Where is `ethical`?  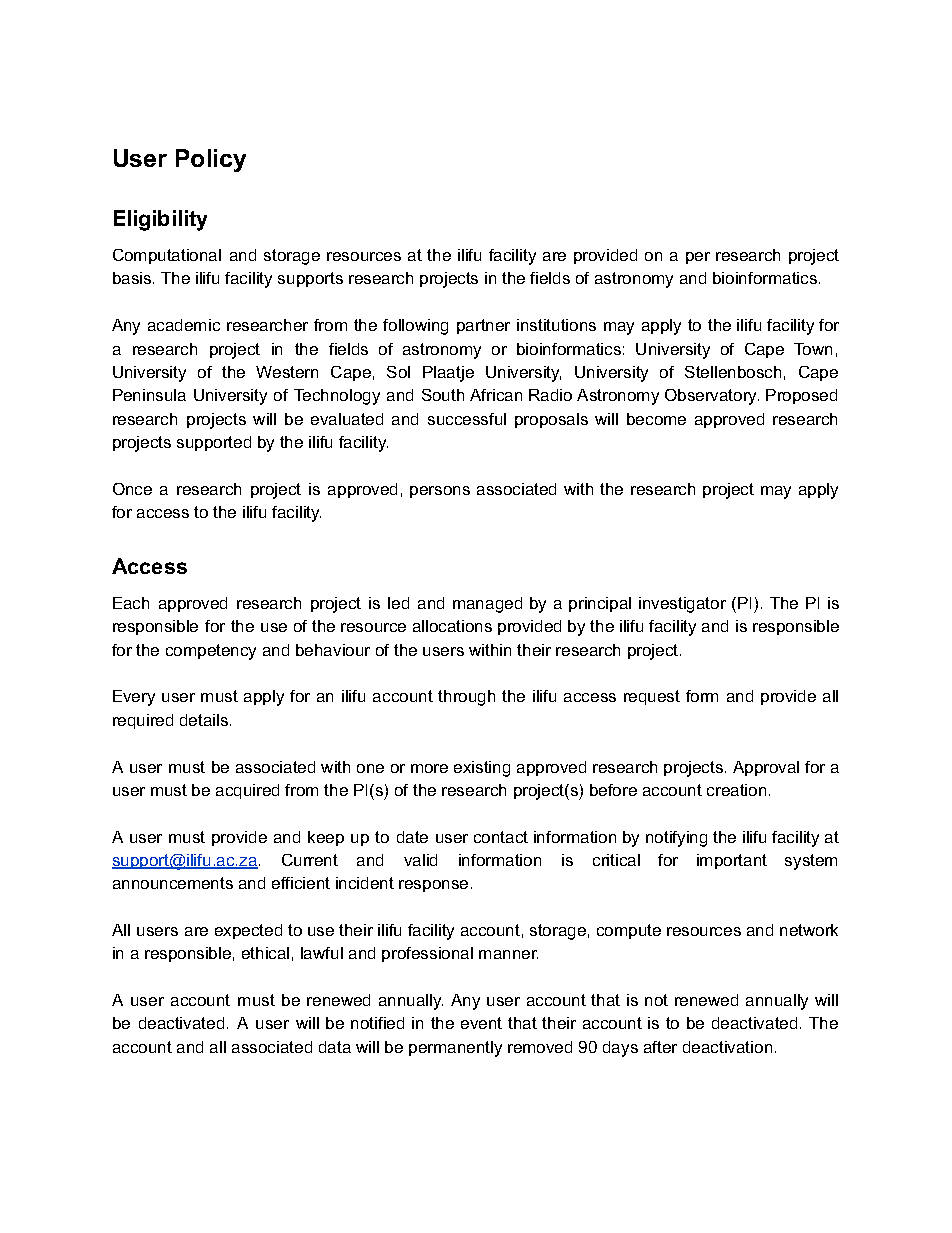 ethical is located at coordinates (265, 953).
